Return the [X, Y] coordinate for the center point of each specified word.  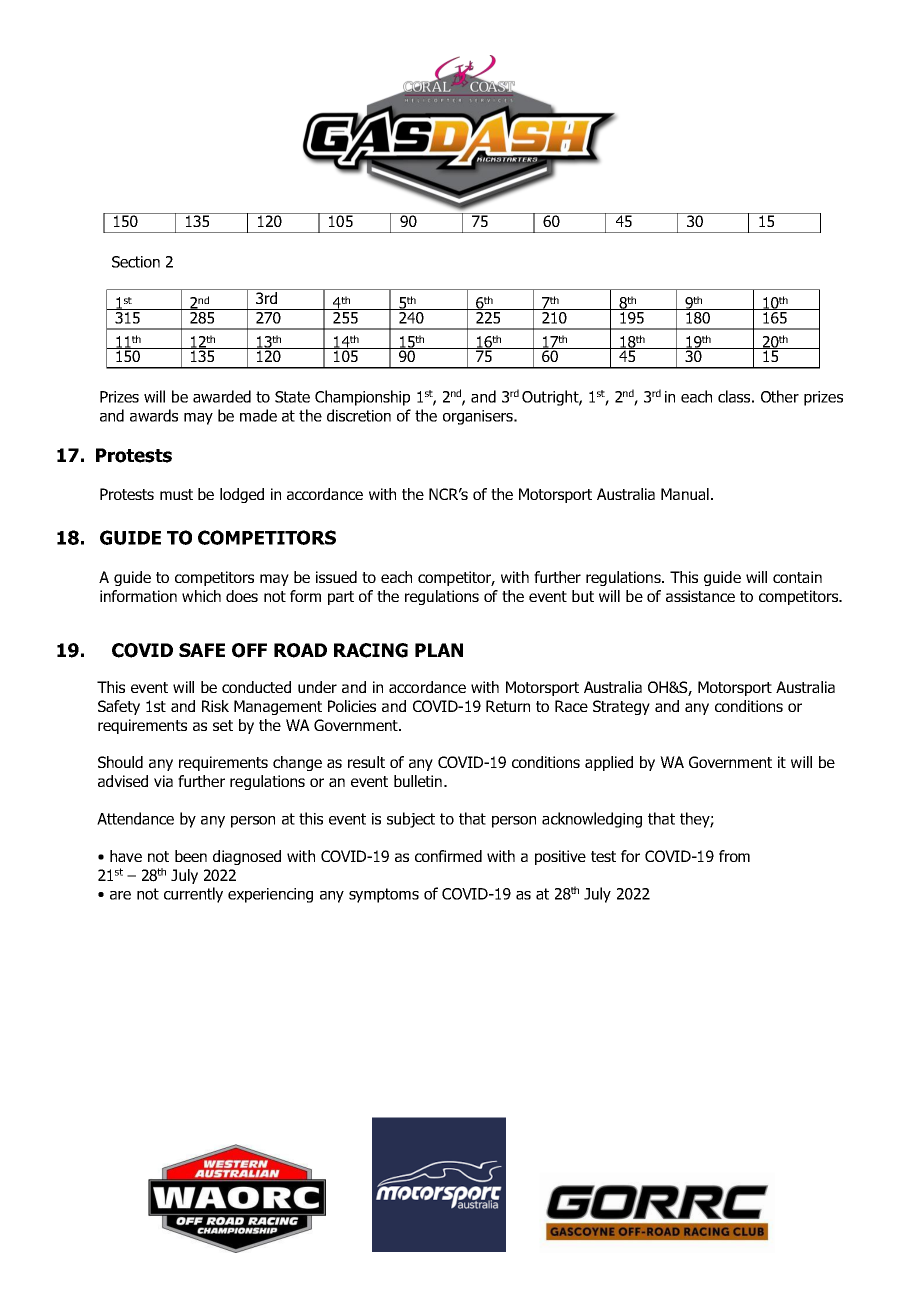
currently [193, 895]
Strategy [621, 707]
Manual [685, 494]
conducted [256, 687]
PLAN [439, 650]
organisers [479, 417]
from [734, 856]
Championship [362, 398]
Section [136, 262]
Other [780, 396]
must [176, 494]
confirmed [448, 856]
